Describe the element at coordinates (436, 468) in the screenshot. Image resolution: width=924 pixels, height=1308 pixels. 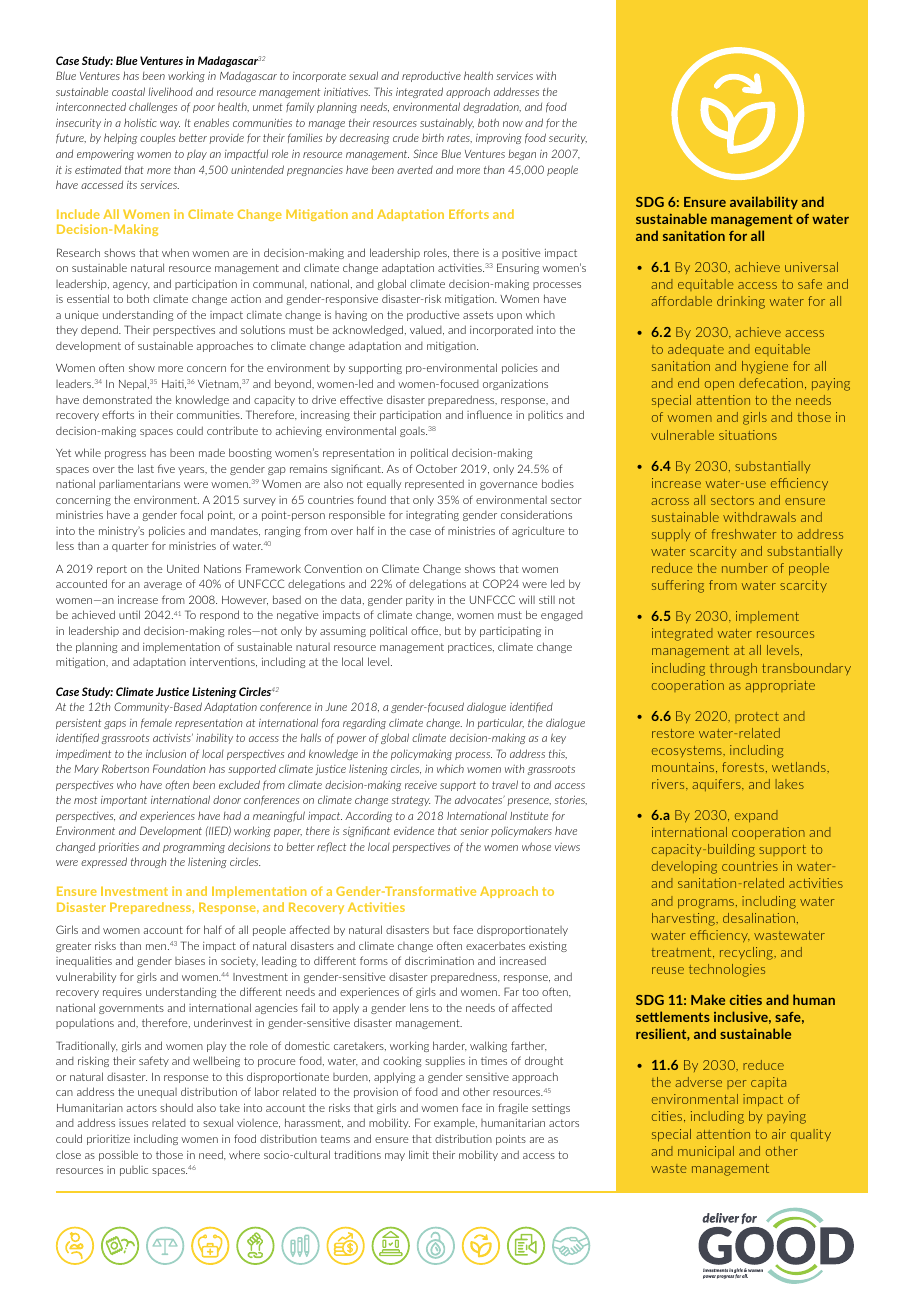
I see `October` at that location.
